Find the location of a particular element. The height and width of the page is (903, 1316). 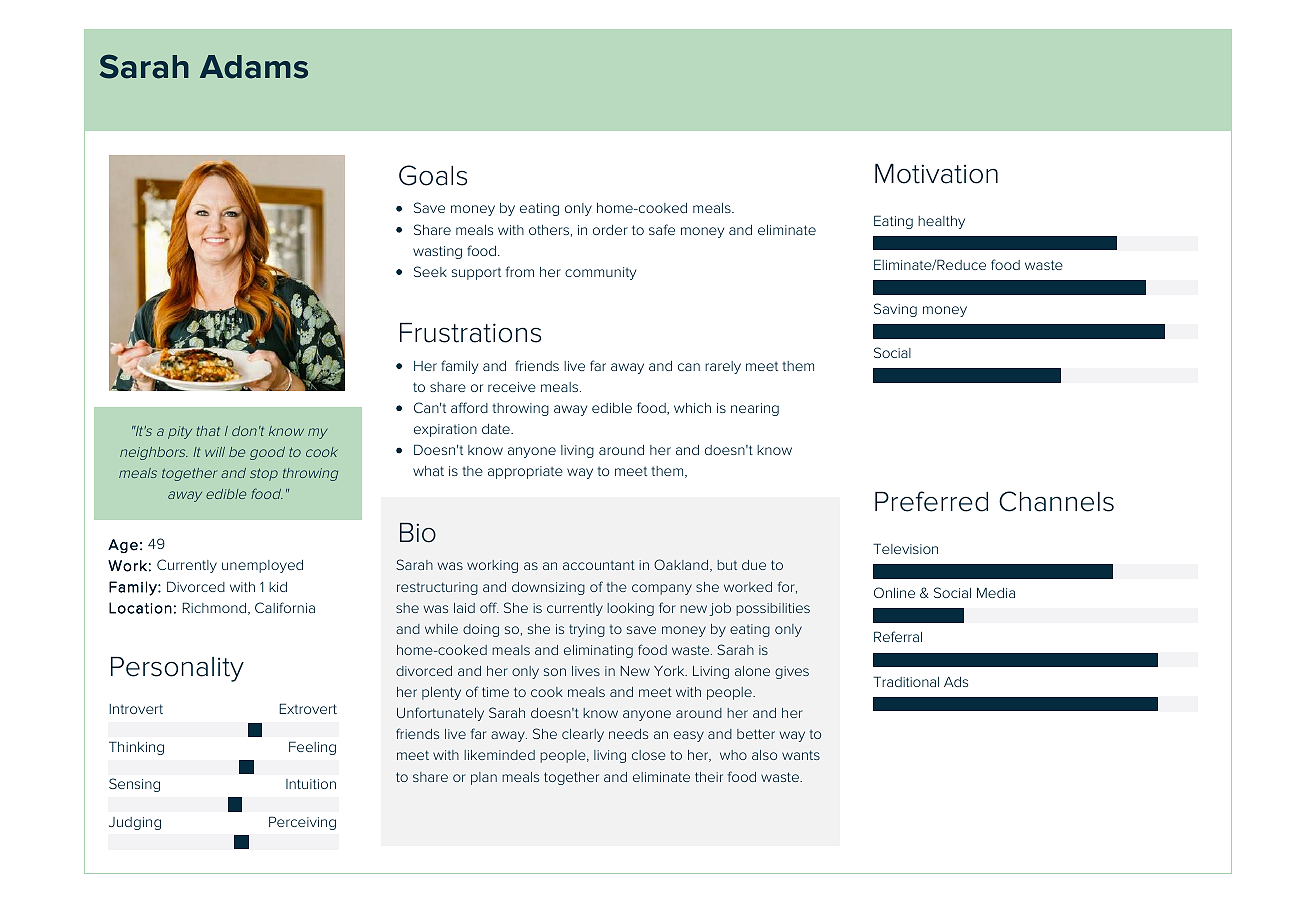

unemployed is located at coordinates (262, 566).
